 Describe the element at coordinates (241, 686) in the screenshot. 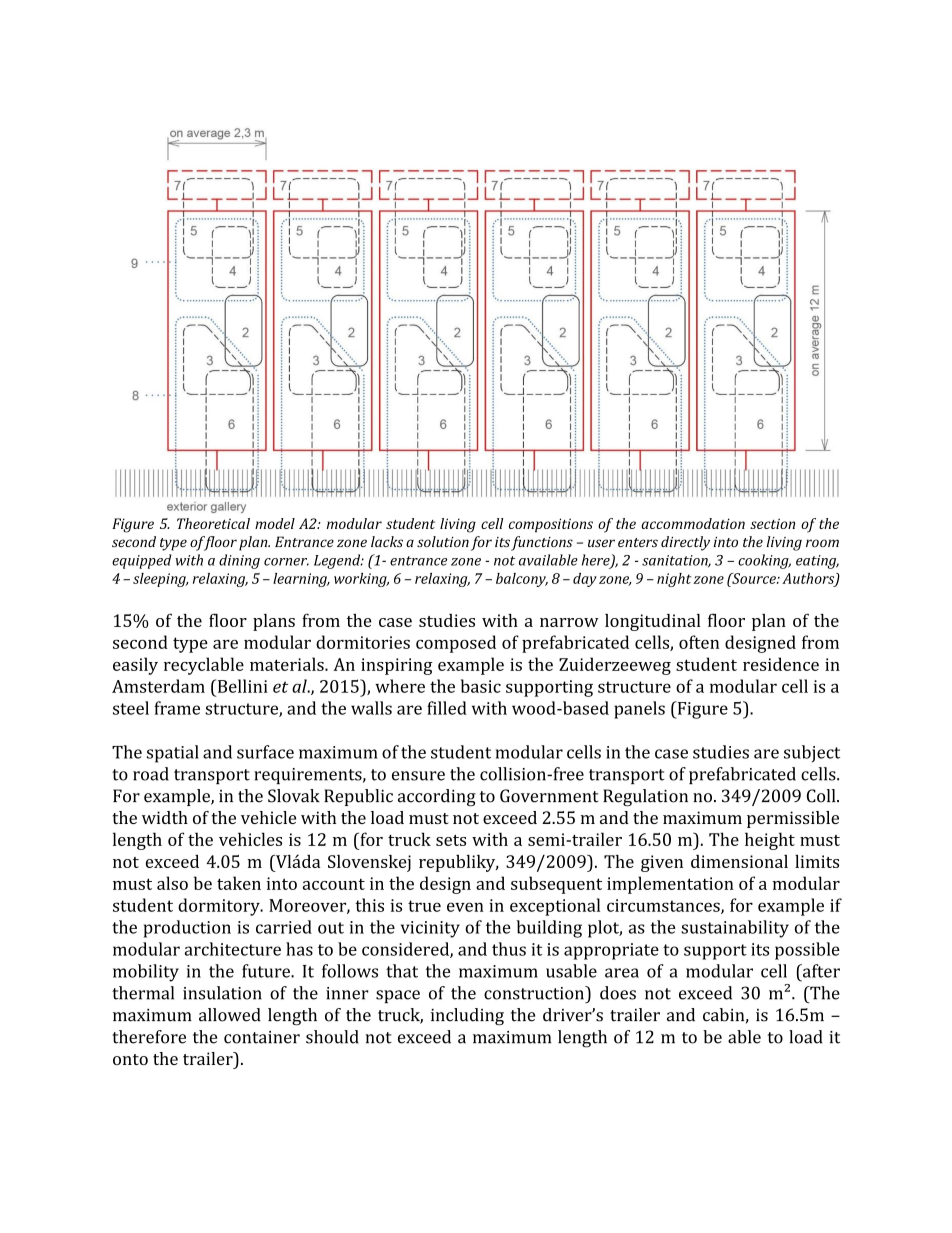

I see `Bellini` at that location.
